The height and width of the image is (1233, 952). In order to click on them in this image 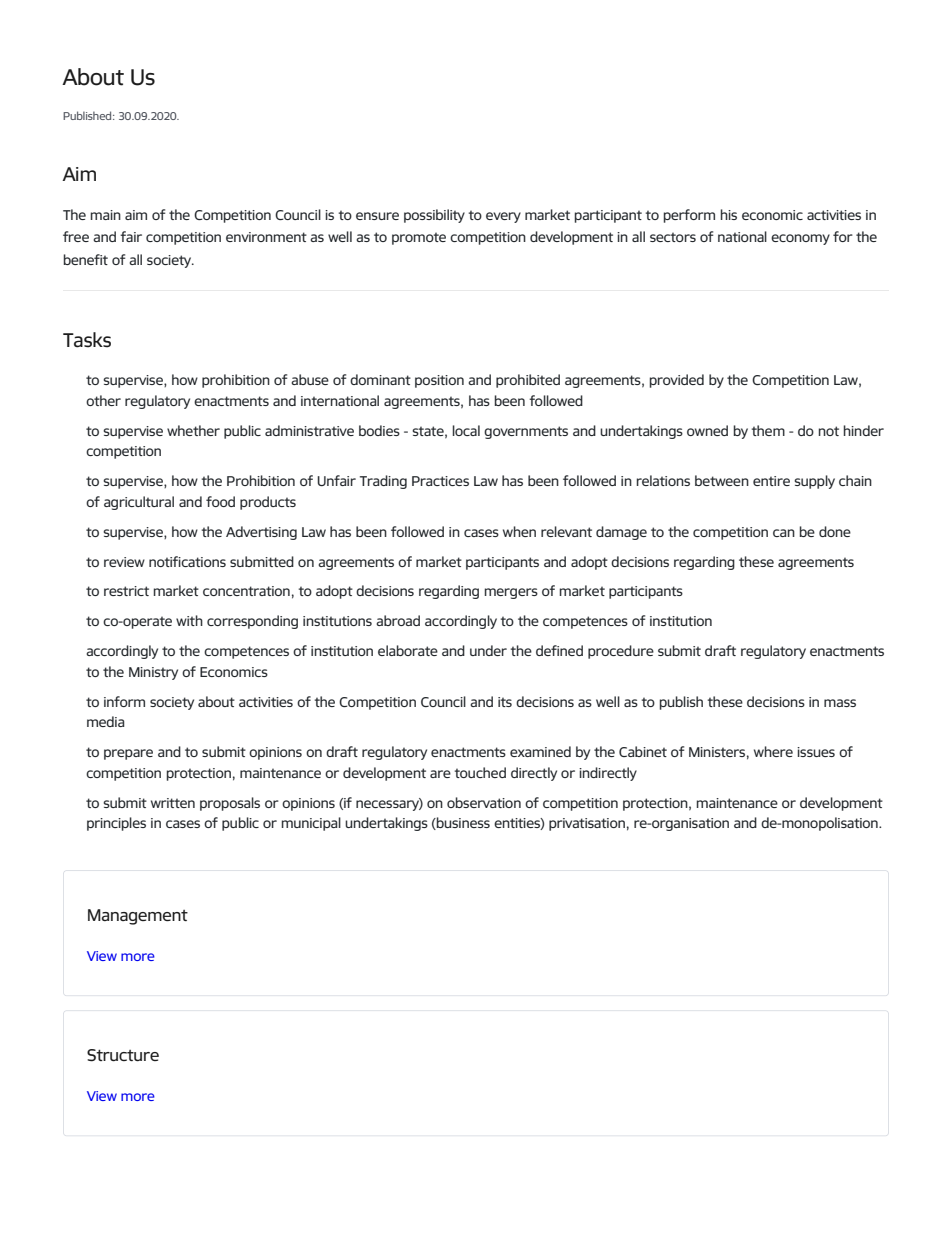, I will do `click(768, 430)`.
